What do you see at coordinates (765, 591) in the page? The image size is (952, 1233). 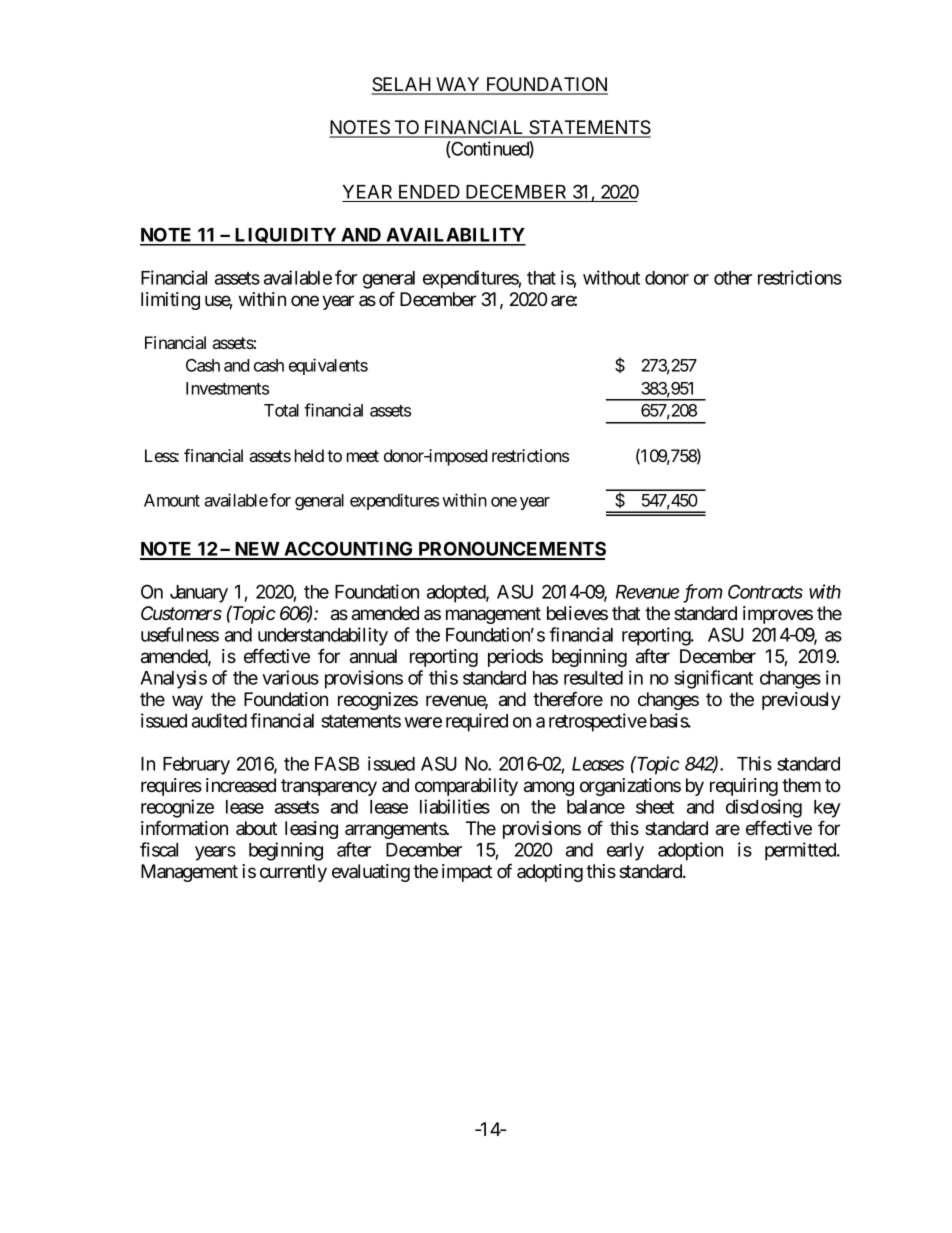 I see `Contracts` at bounding box center [765, 591].
